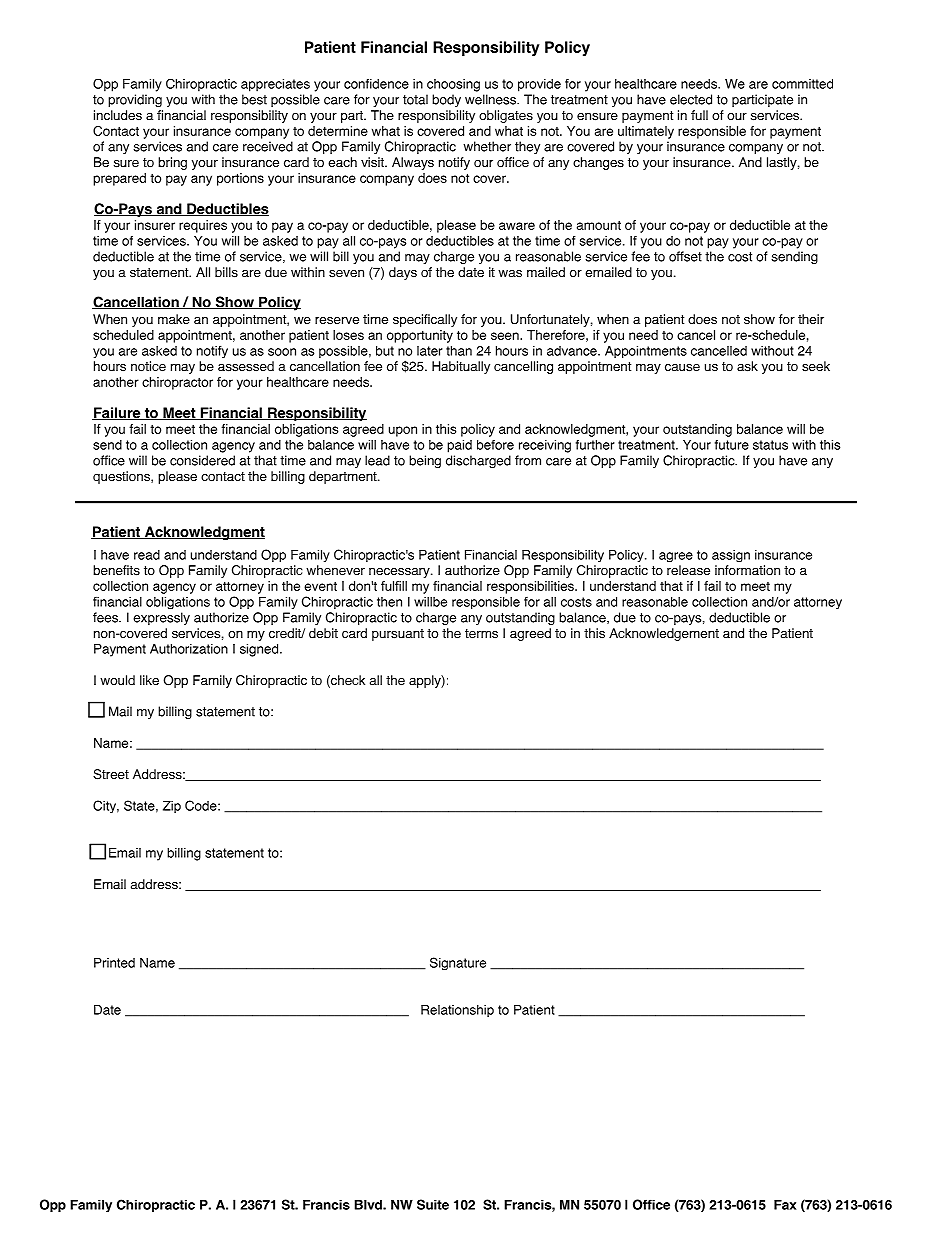  I want to click on Suite, so click(433, 1204).
